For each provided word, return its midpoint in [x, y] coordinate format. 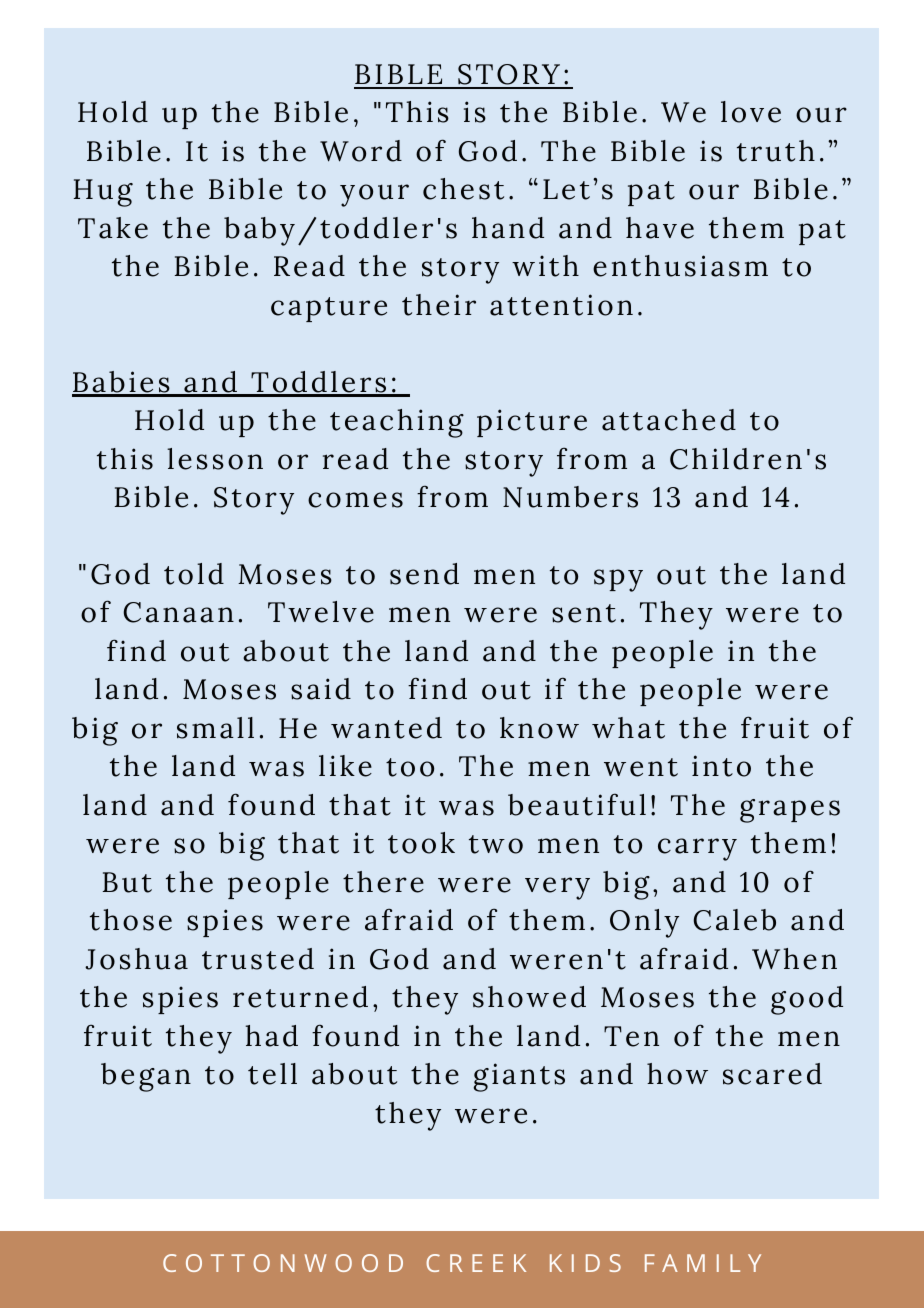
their [439, 305]
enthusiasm [680, 266]
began [146, 1077]
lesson [215, 459]
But [127, 882]
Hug [103, 193]
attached [669, 420]
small [215, 728]
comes [355, 500]
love [751, 112]
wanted [386, 728]
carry [697, 849]
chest [463, 189]
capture [329, 309]
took [421, 843]
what [628, 728]
